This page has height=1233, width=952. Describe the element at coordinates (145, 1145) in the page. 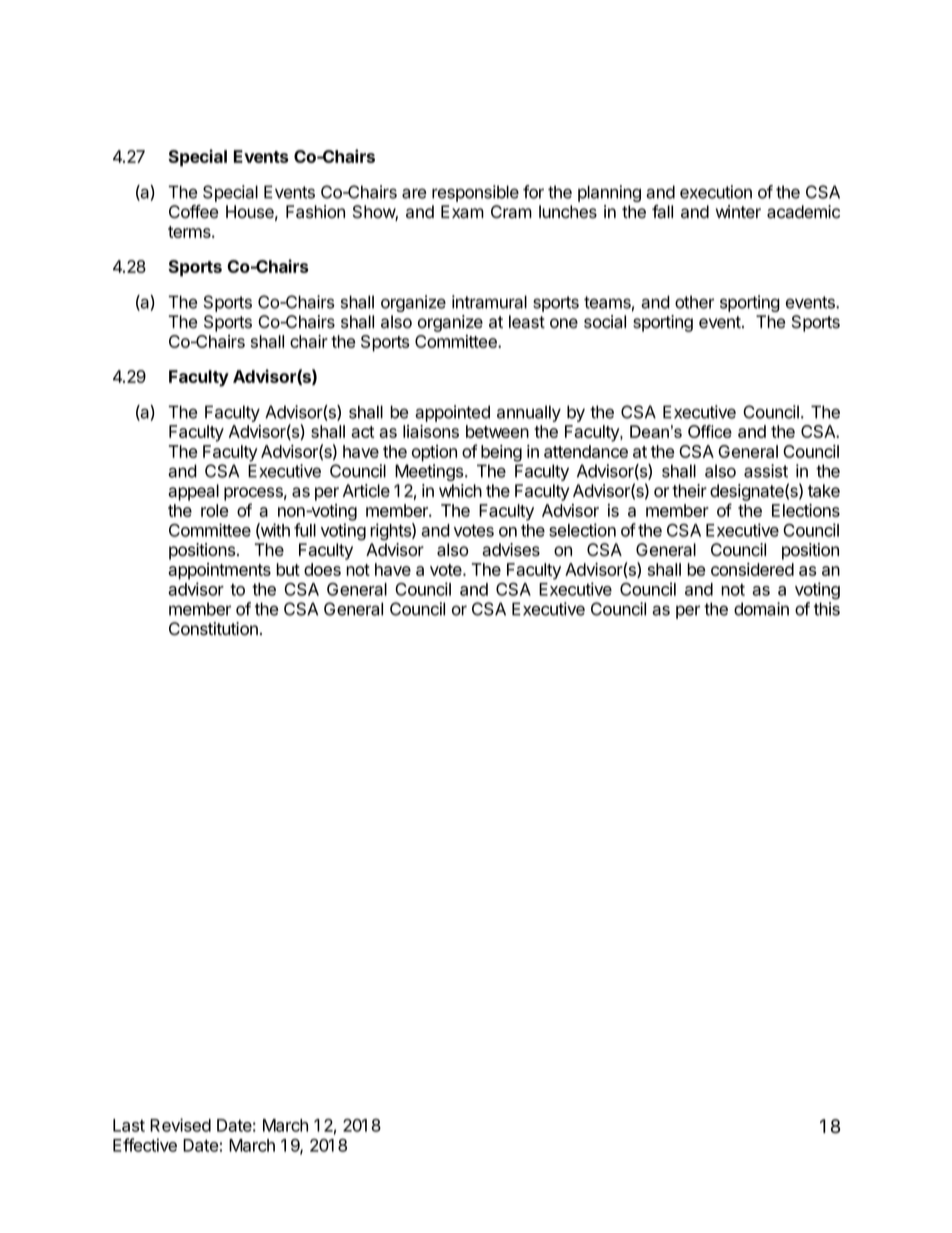

I see `Effective` at that location.
